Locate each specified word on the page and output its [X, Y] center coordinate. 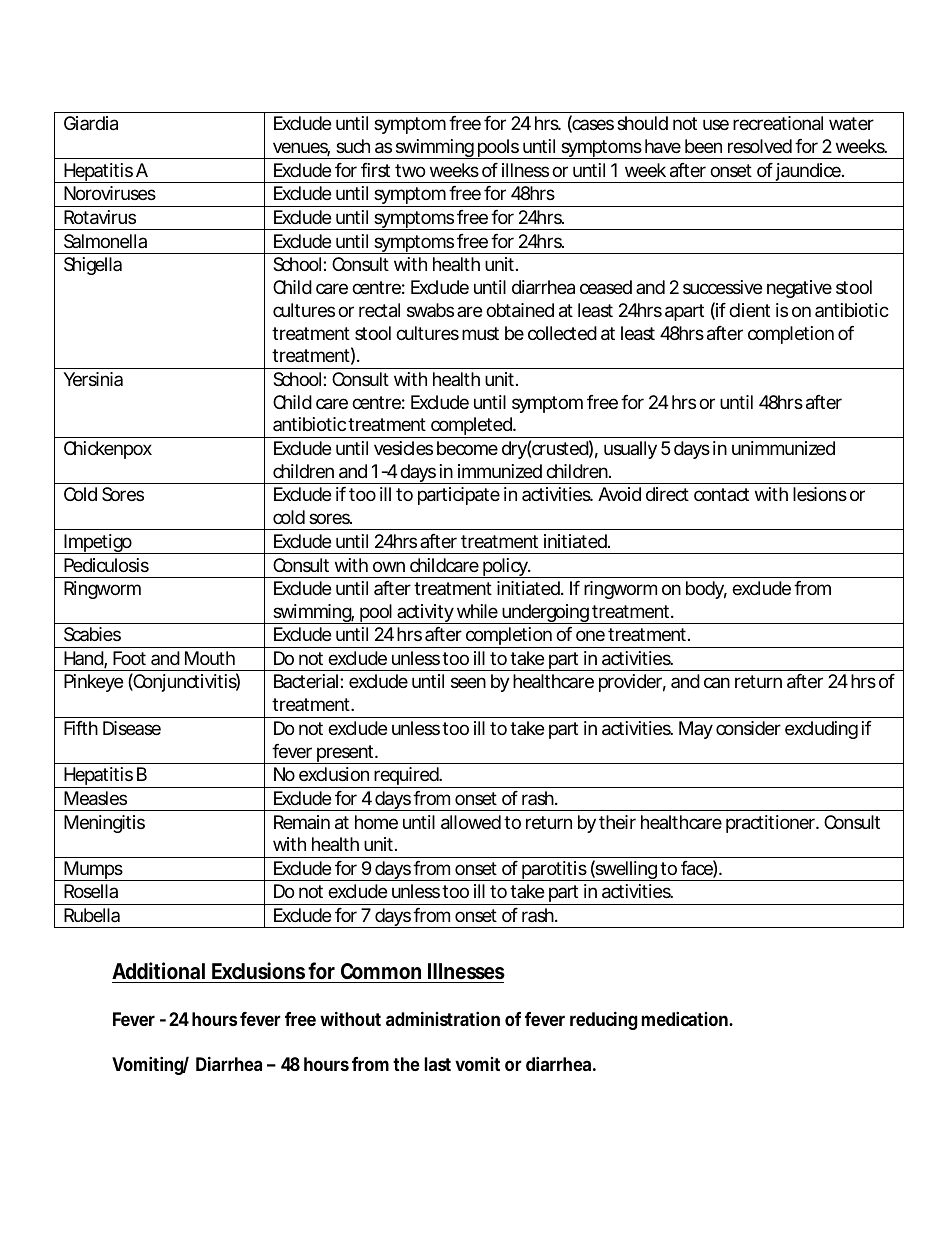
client [749, 310]
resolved [760, 146]
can [717, 682]
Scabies [92, 634]
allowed [471, 822]
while [477, 611]
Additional [158, 970]
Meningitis [104, 824]
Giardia [91, 123]
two [410, 170]
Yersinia [93, 379]
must [480, 333]
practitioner [772, 824]
